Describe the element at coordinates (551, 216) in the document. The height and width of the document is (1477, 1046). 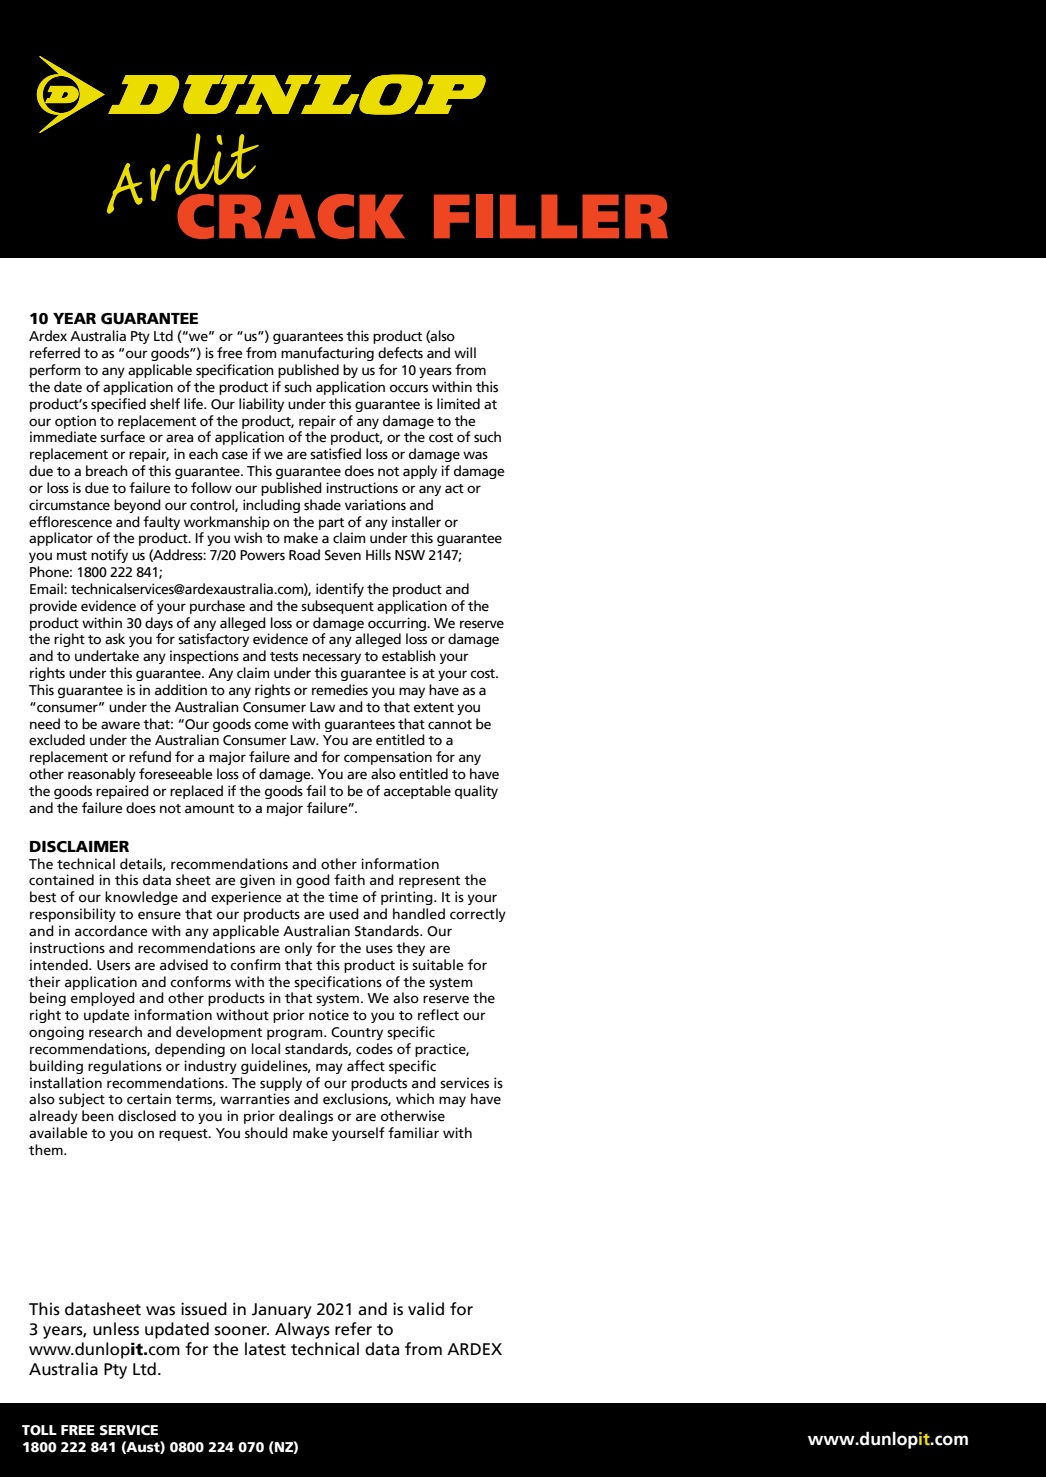
I see `FILLER` at that location.
